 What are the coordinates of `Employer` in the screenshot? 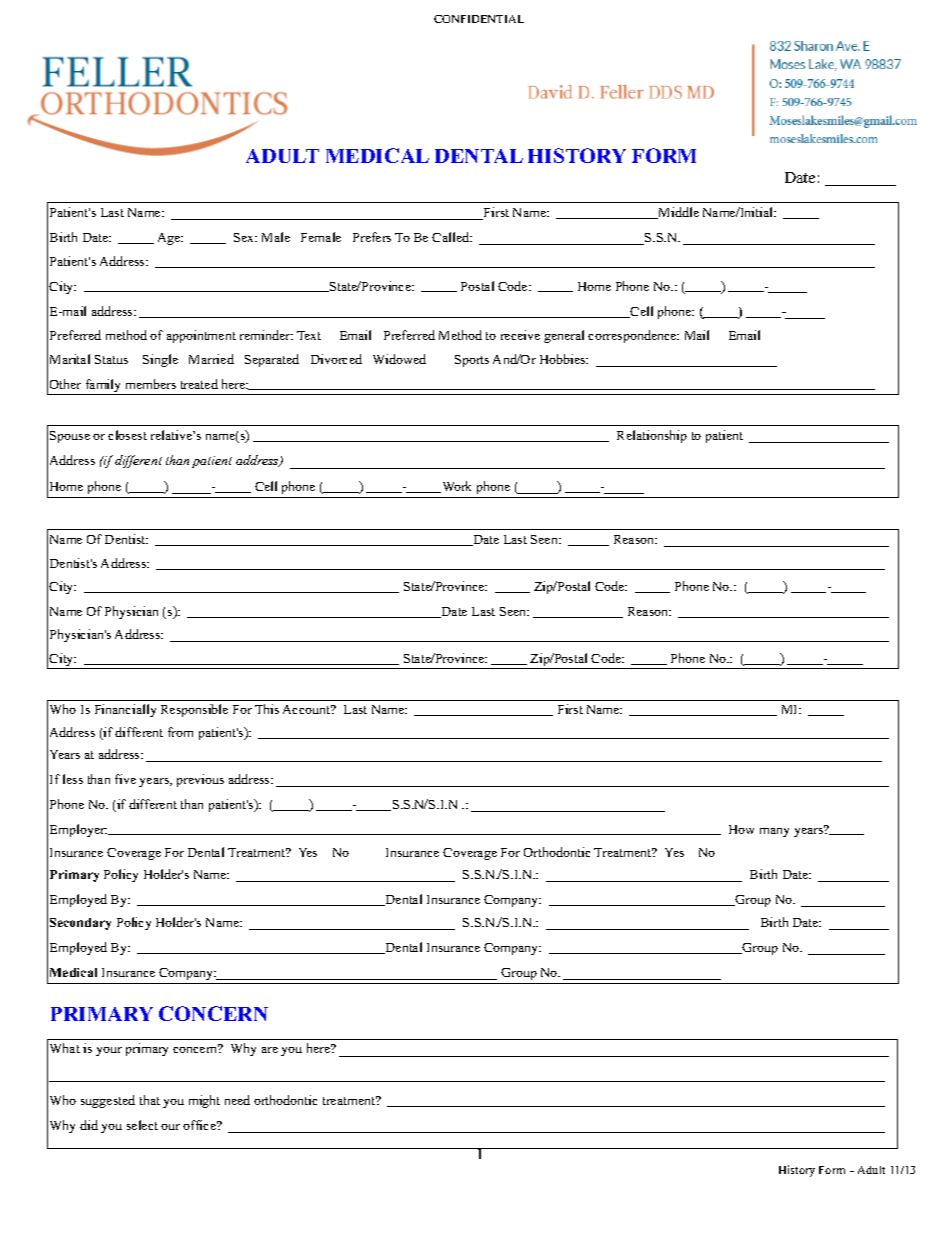 It's located at (78, 830).
